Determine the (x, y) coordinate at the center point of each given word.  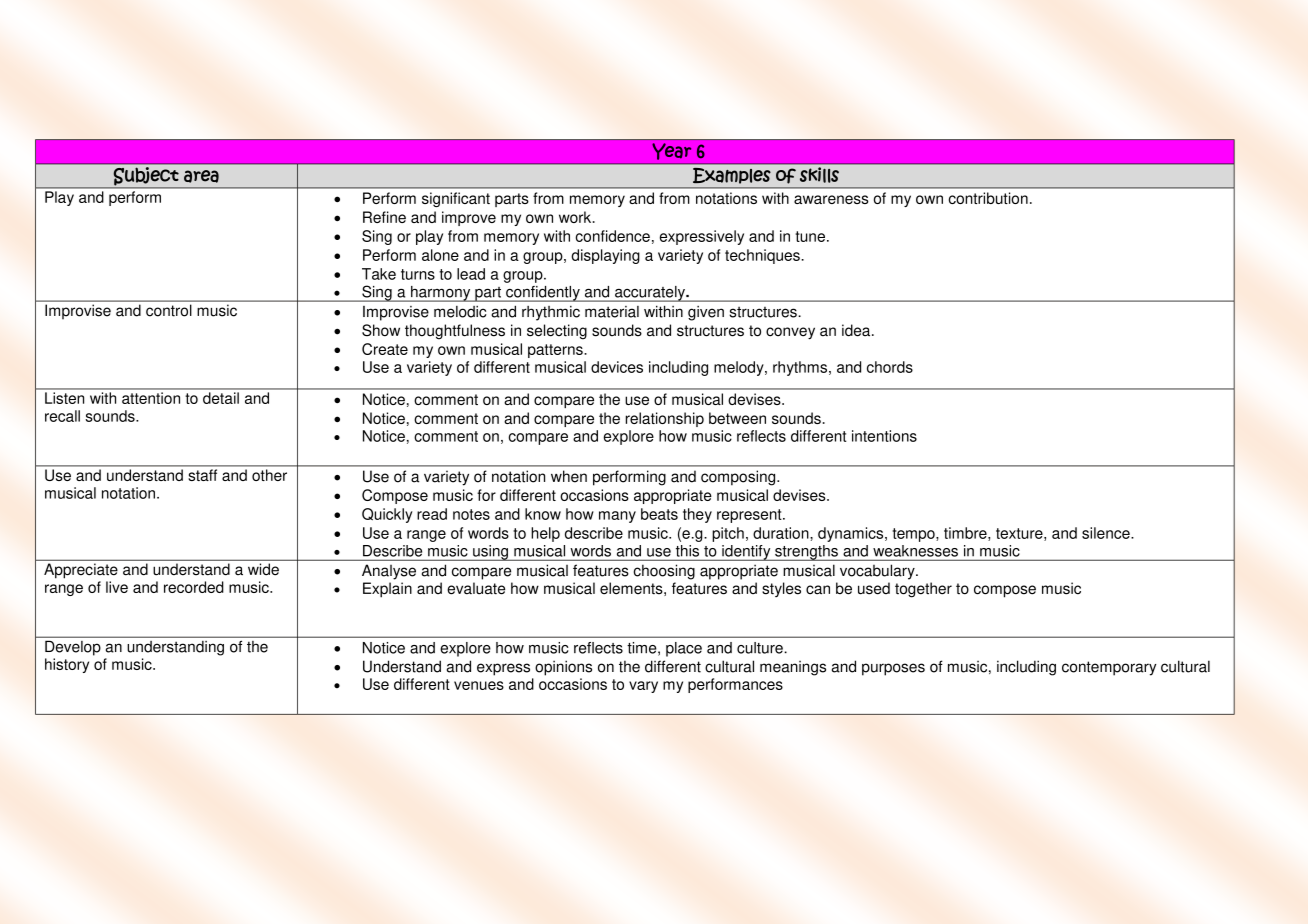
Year (672, 151)
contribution (988, 198)
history (67, 665)
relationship (665, 419)
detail (221, 398)
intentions (884, 436)
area (201, 176)
